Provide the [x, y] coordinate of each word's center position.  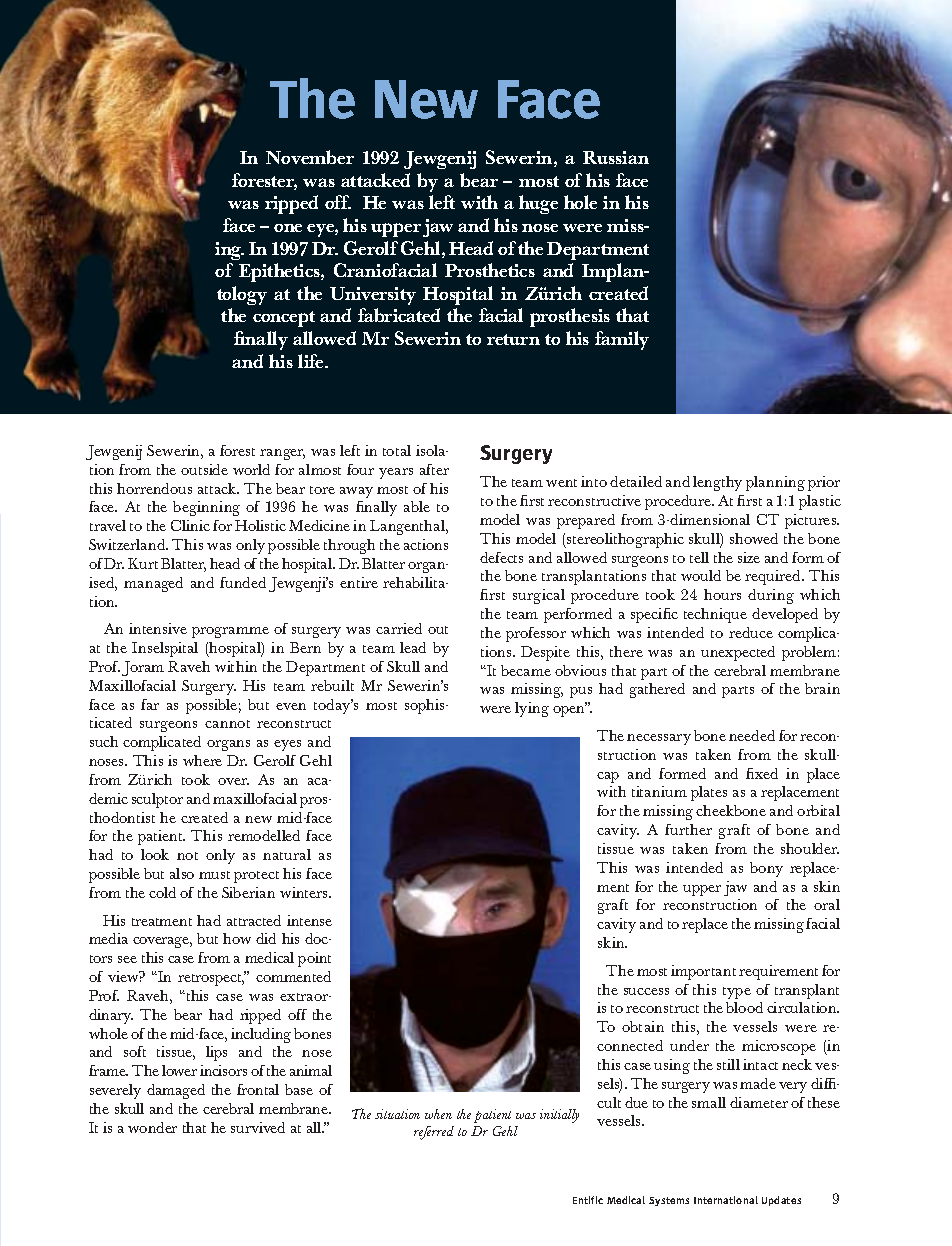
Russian [616, 157]
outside [204, 469]
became [526, 670]
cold [162, 892]
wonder [152, 1127]
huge [538, 204]
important [703, 972]
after [434, 469]
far [150, 704]
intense [309, 920]
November [310, 157]
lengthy [717, 483]
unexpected [738, 653]
